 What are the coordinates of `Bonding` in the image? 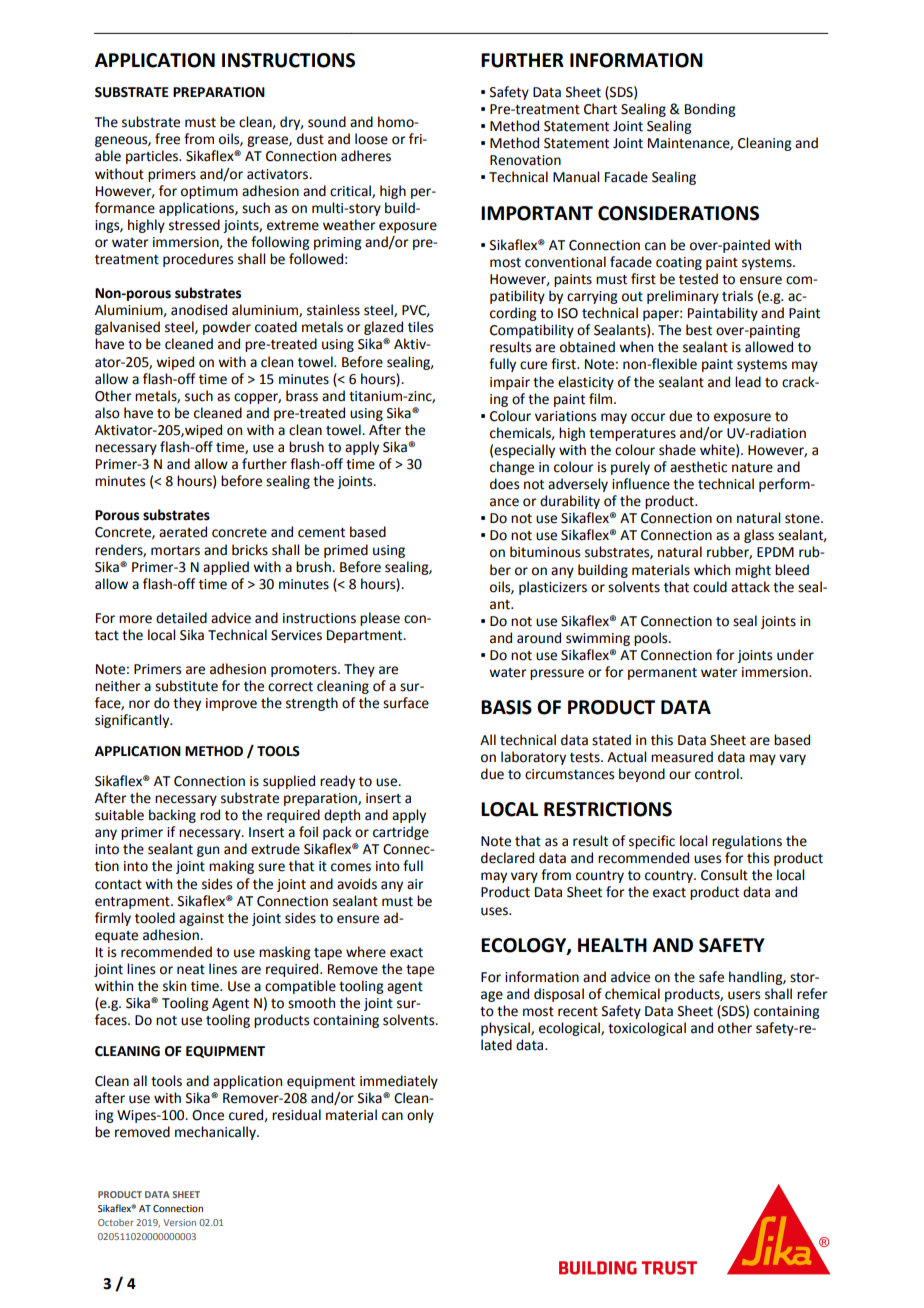 It's located at (710, 110).
